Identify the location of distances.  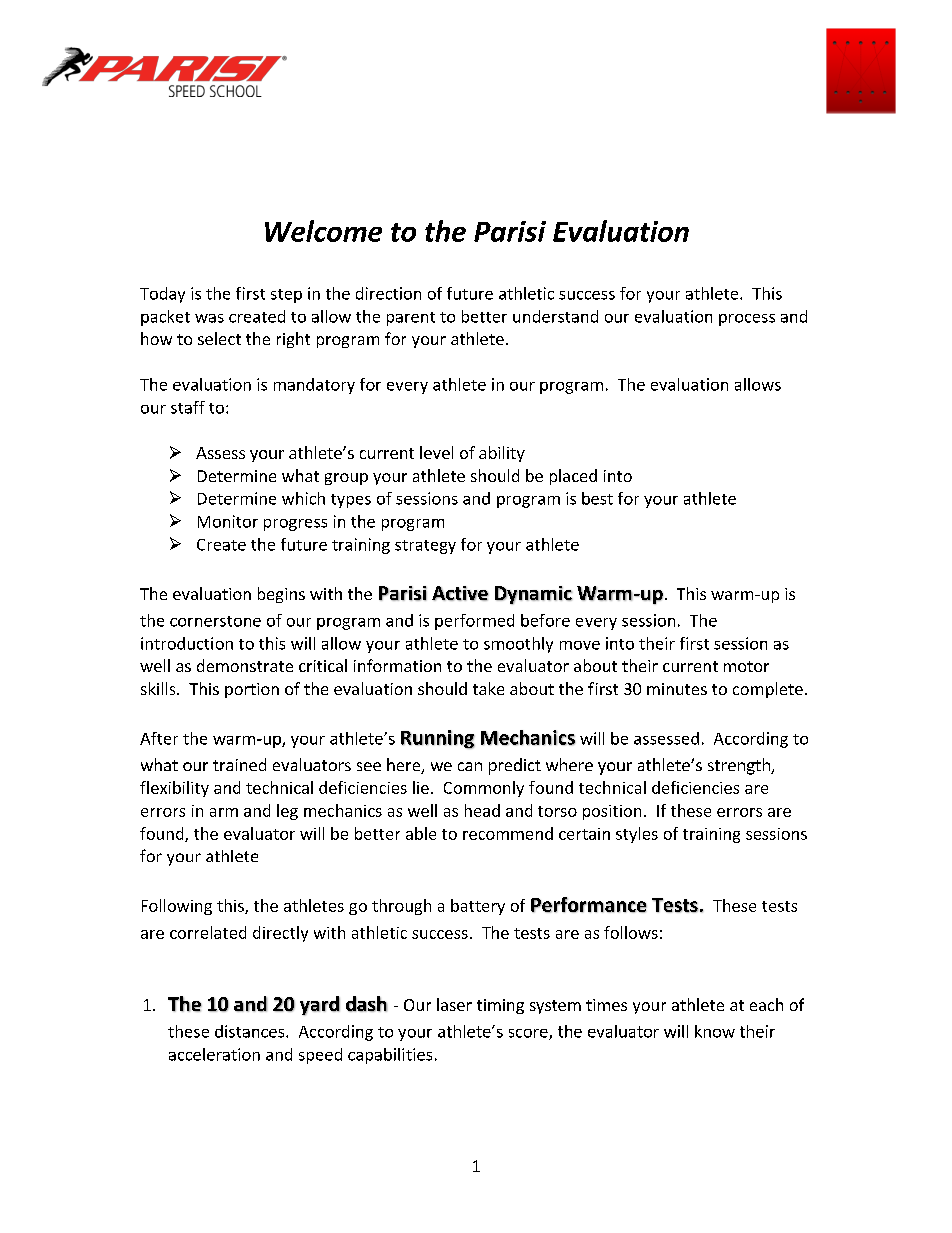
(251, 1031).
